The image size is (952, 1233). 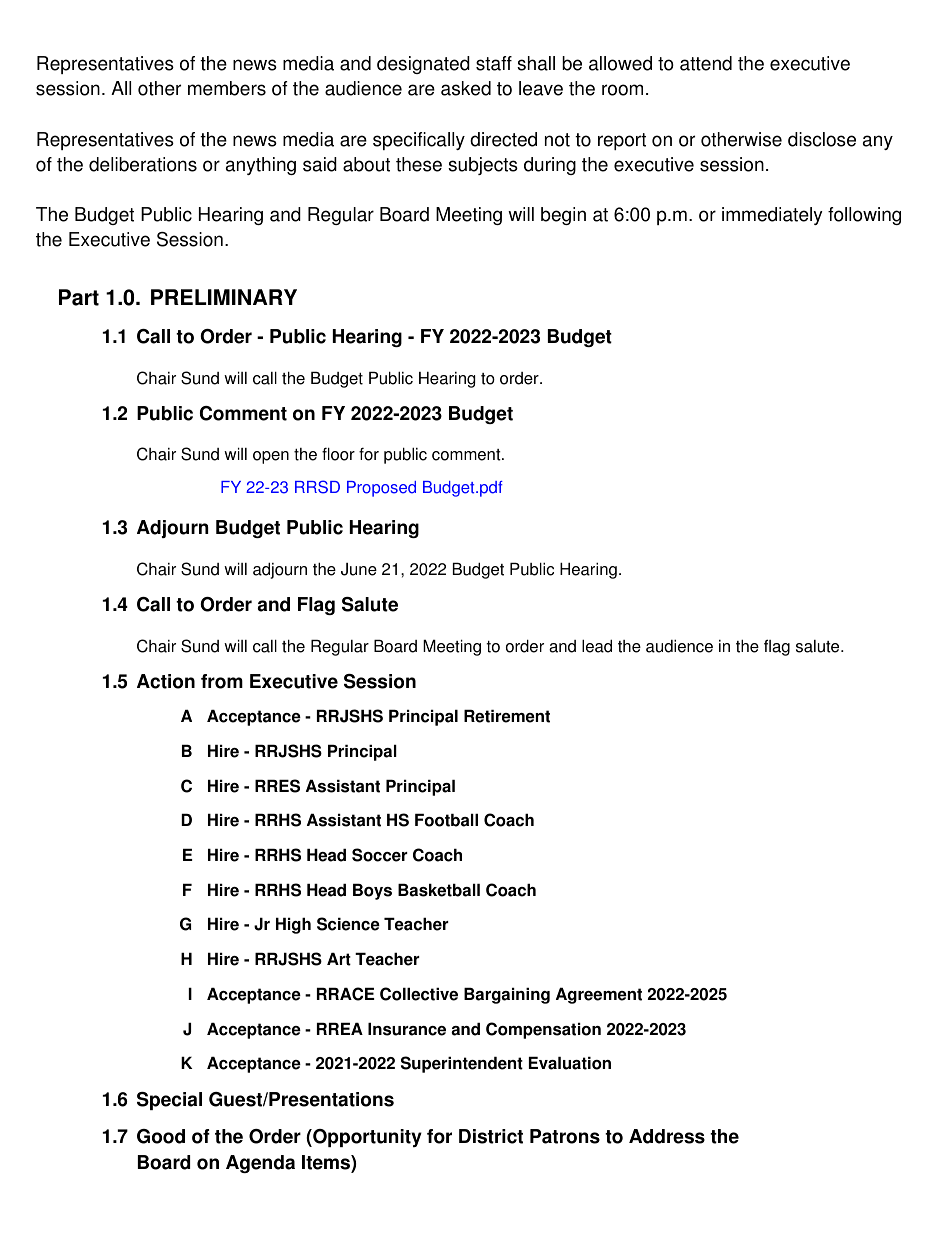 What do you see at coordinates (597, 646) in the screenshot?
I see `lead` at bounding box center [597, 646].
